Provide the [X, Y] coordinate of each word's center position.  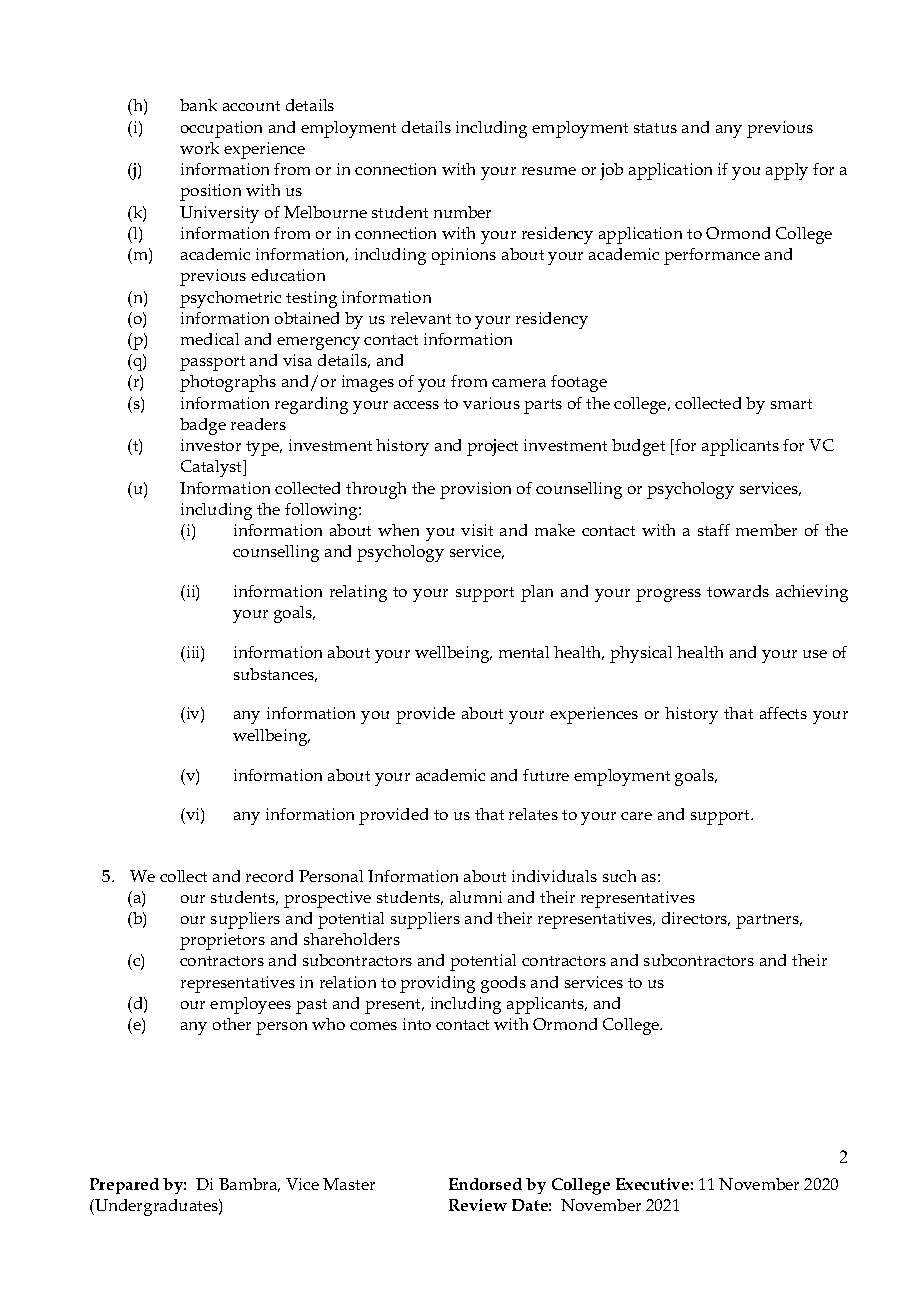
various [491, 403]
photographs [228, 383]
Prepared [124, 1186]
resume [549, 171]
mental [524, 652]
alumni [476, 897]
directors [696, 919]
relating [358, 593]
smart [791, 404]
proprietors [222, 941]
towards [738, 591]
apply [787, 171]
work [199, 148]
